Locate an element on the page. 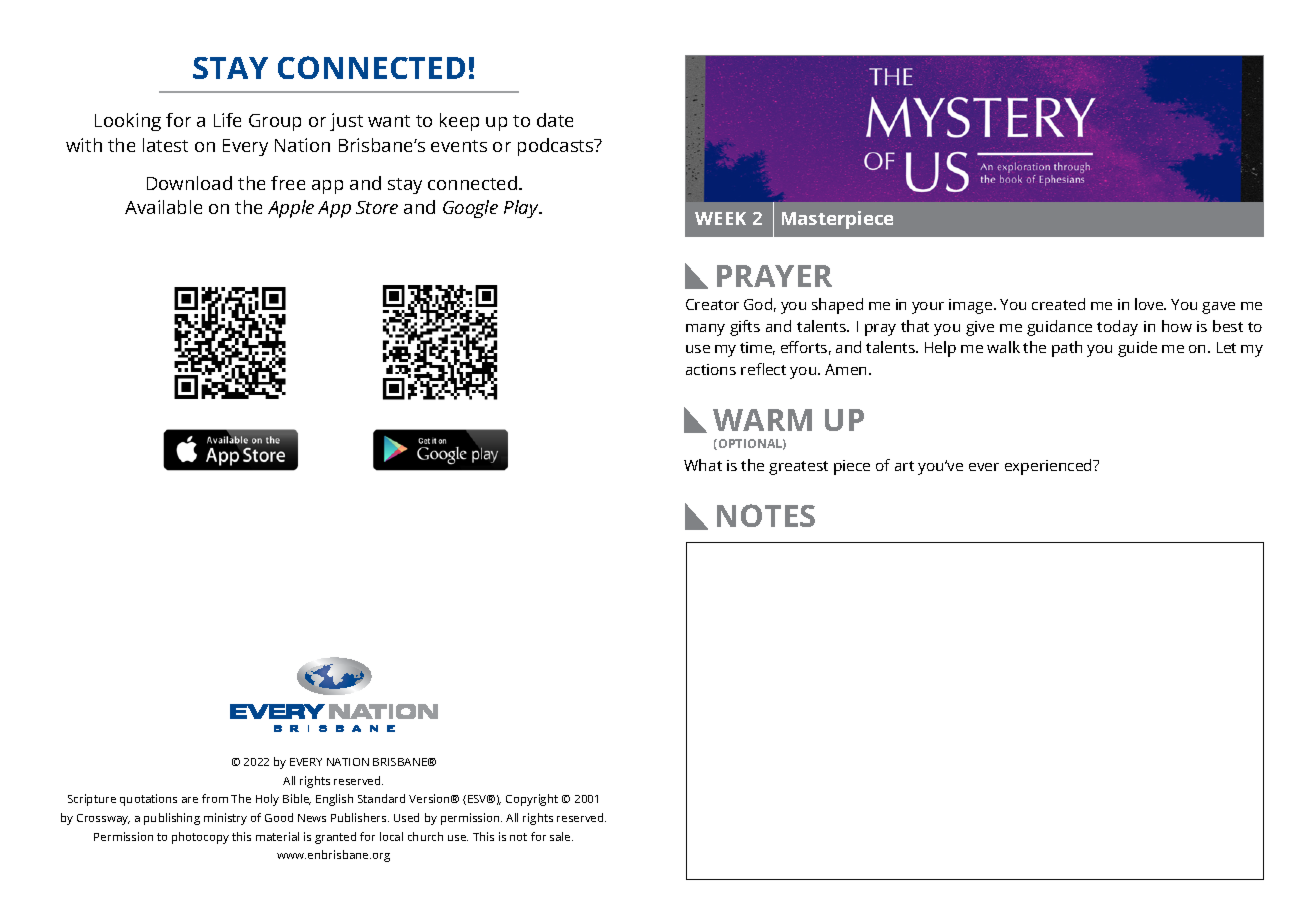 This page has height=924, width=1308. actions is located at coordinates (711, 369).
